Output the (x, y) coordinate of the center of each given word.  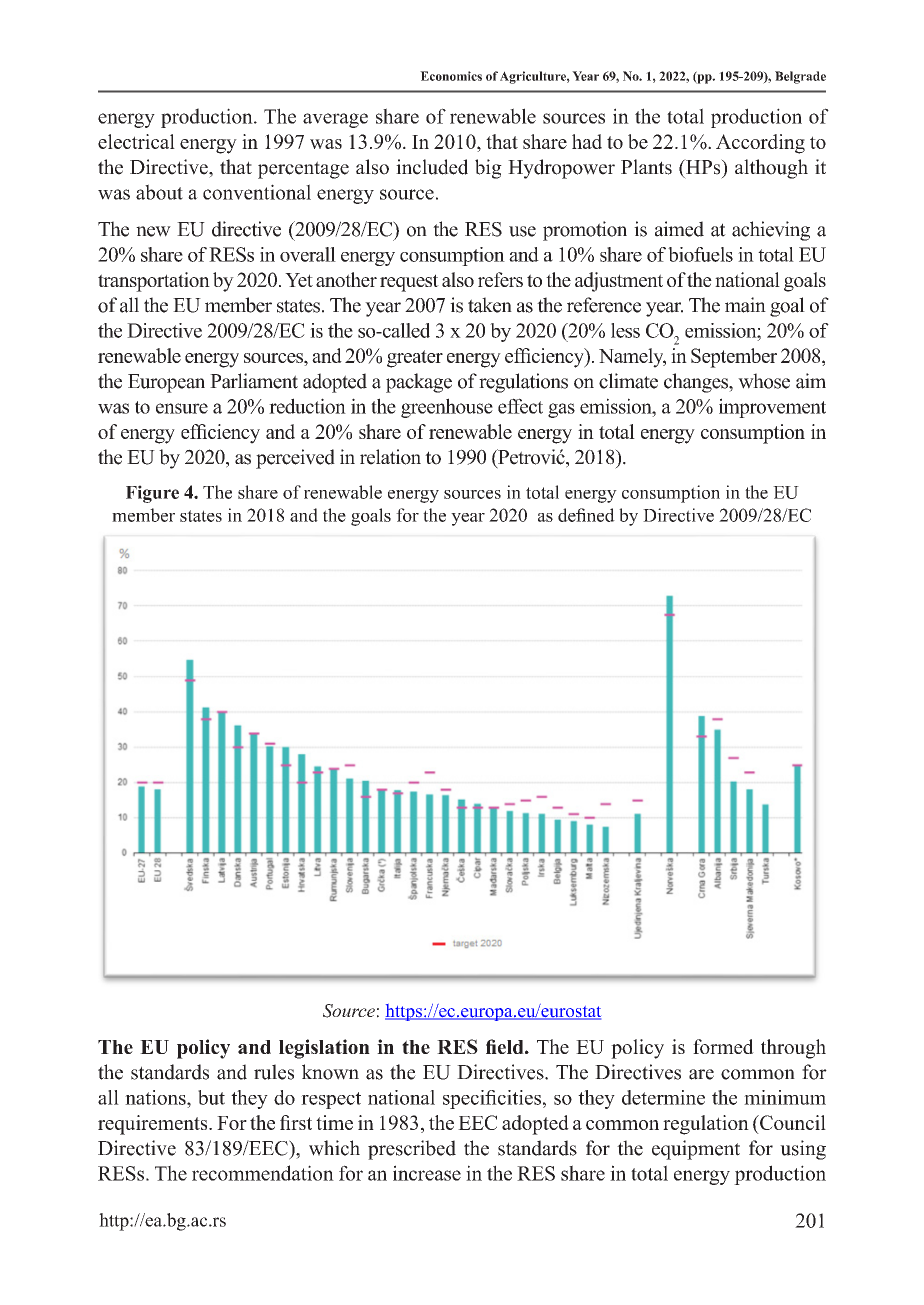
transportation (154, 282)
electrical (136, 141)
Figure (152, 494)
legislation (324, 1049)
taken (490, 305)
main (745, 305)
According (760, 144)
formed (723, 1046)
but (211, 1097)
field (506, 1046)
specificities (492, 1099)
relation (390, 457)
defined (586, 515)
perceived (295, 459)
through (793, 1049)
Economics (451, 76)
